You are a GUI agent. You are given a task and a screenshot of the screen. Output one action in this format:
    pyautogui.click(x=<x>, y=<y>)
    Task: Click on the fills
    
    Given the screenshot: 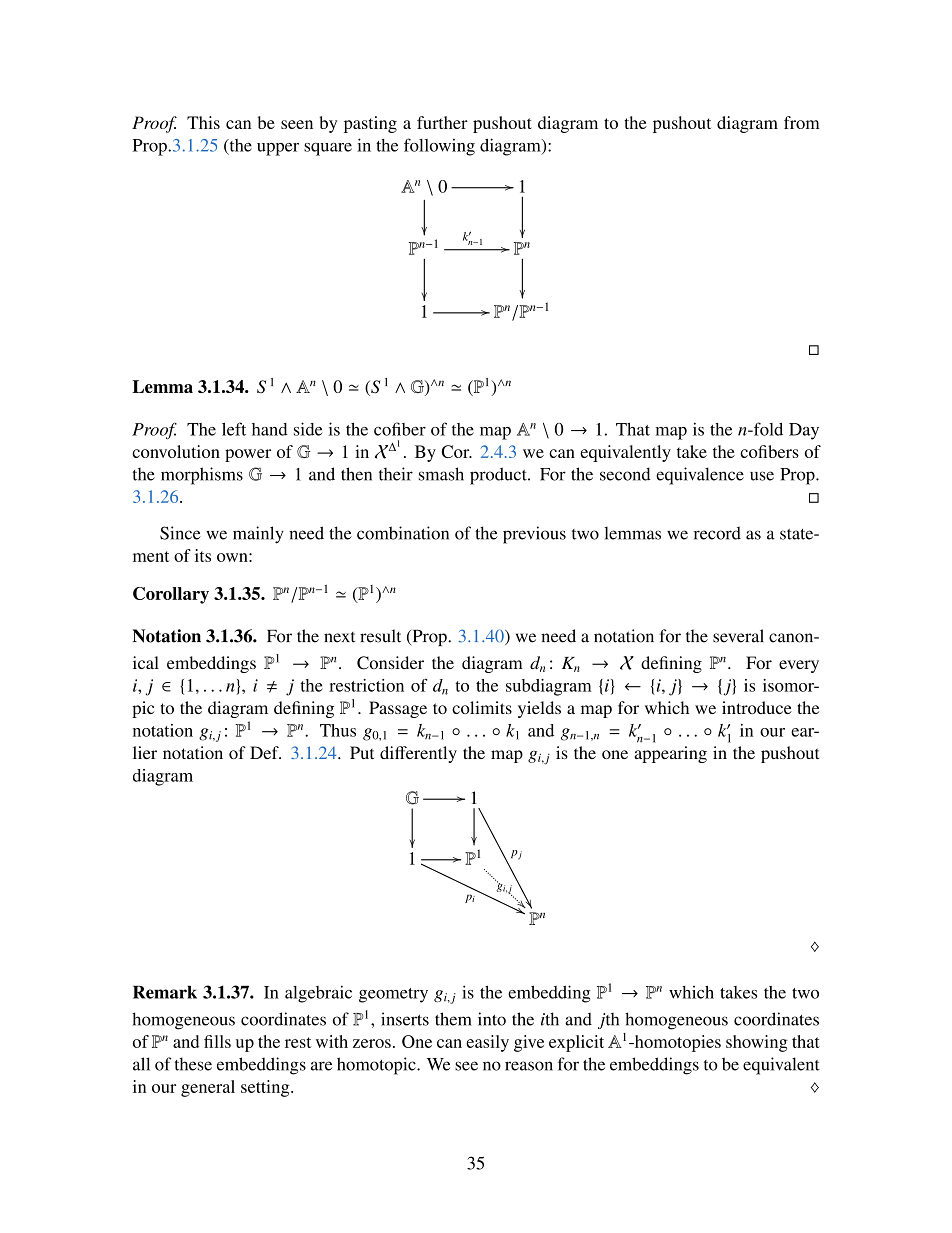 What is the action you would take?
    pyautogui.click(x=217, y=1041)
